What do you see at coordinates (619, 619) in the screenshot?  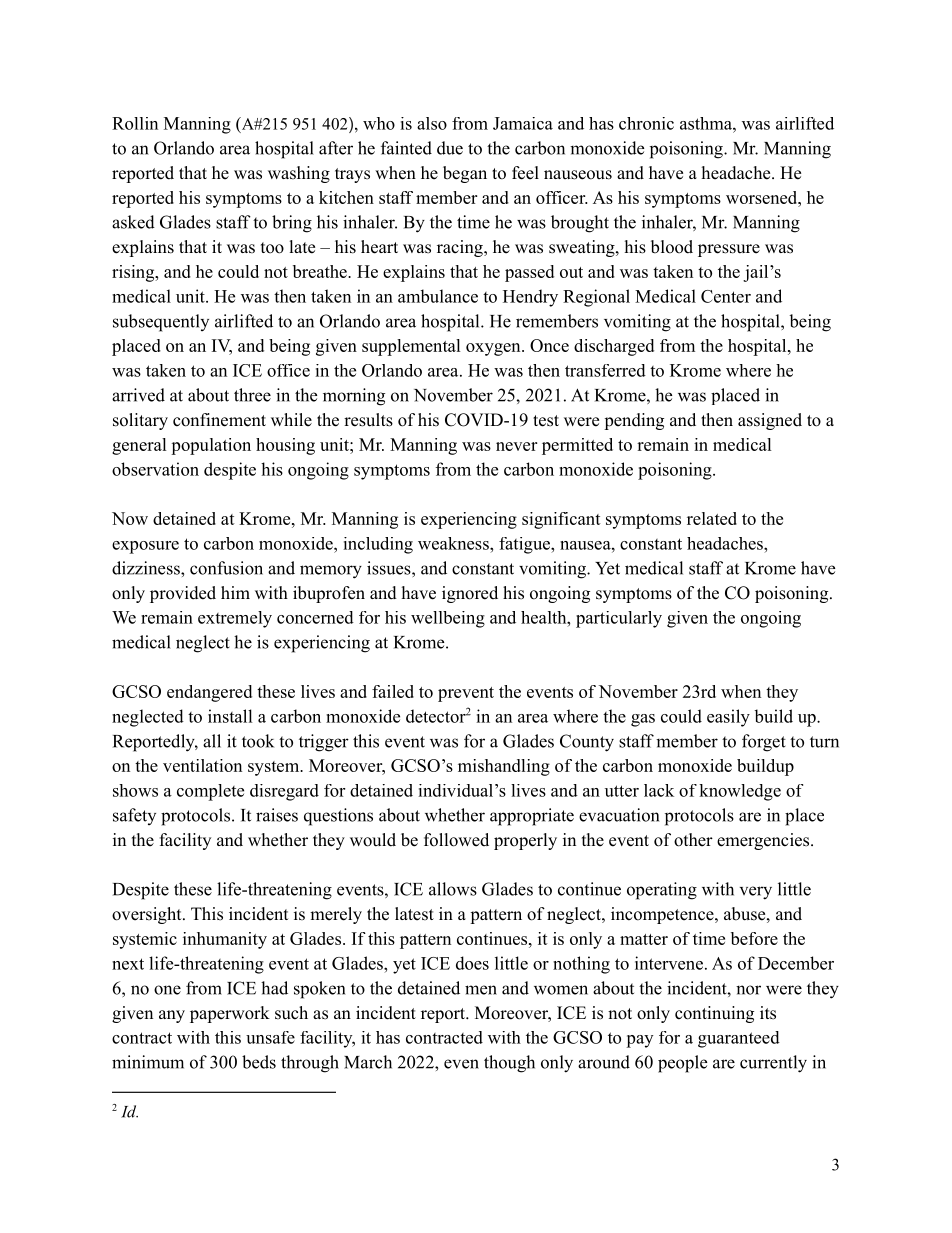 I see `particularly` at bounding box center [619, 619].
